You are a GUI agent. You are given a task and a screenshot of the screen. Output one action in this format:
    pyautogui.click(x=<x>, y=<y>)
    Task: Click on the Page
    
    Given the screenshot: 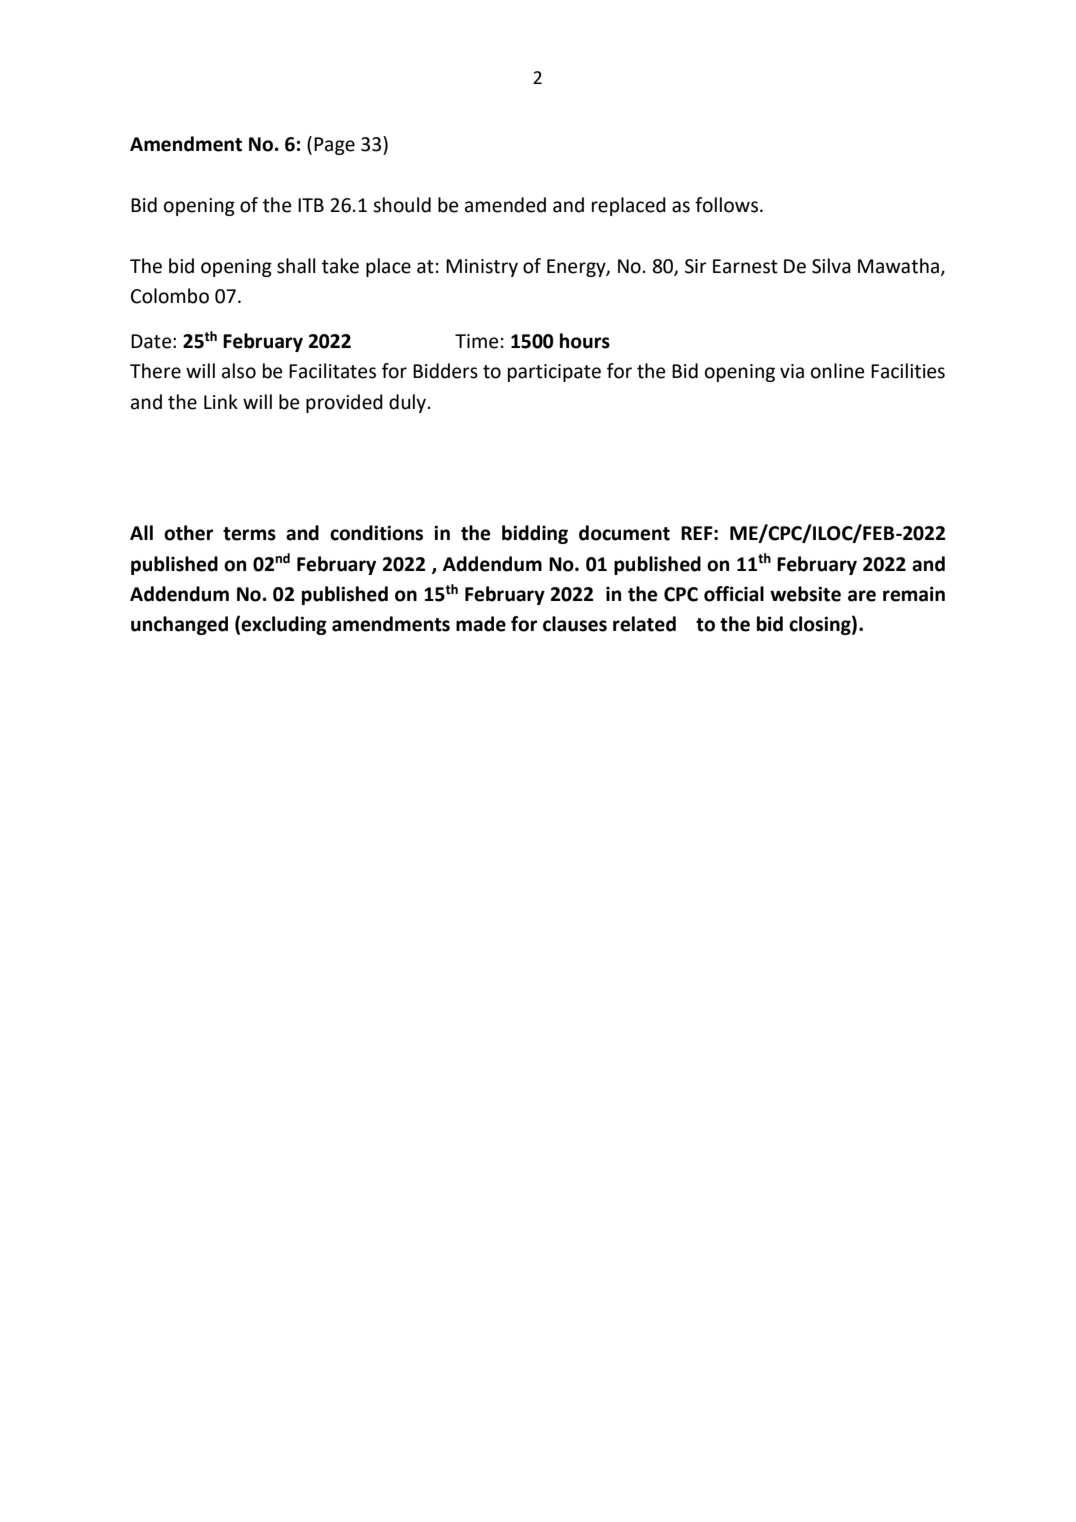 What is the action you would take?
    pyautogui.click(x=334, y=146)
